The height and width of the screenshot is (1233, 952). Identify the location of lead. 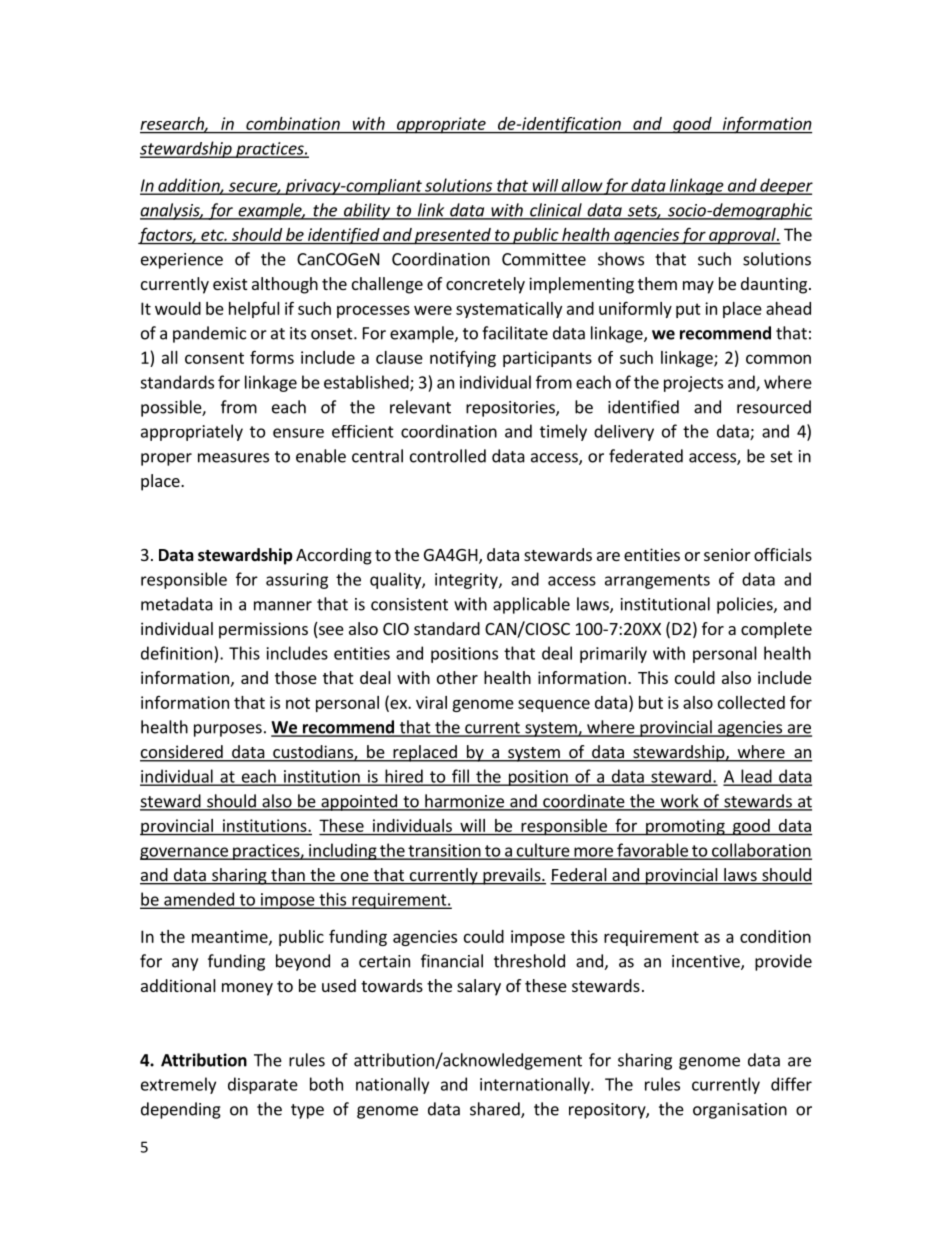
(756, 777).
